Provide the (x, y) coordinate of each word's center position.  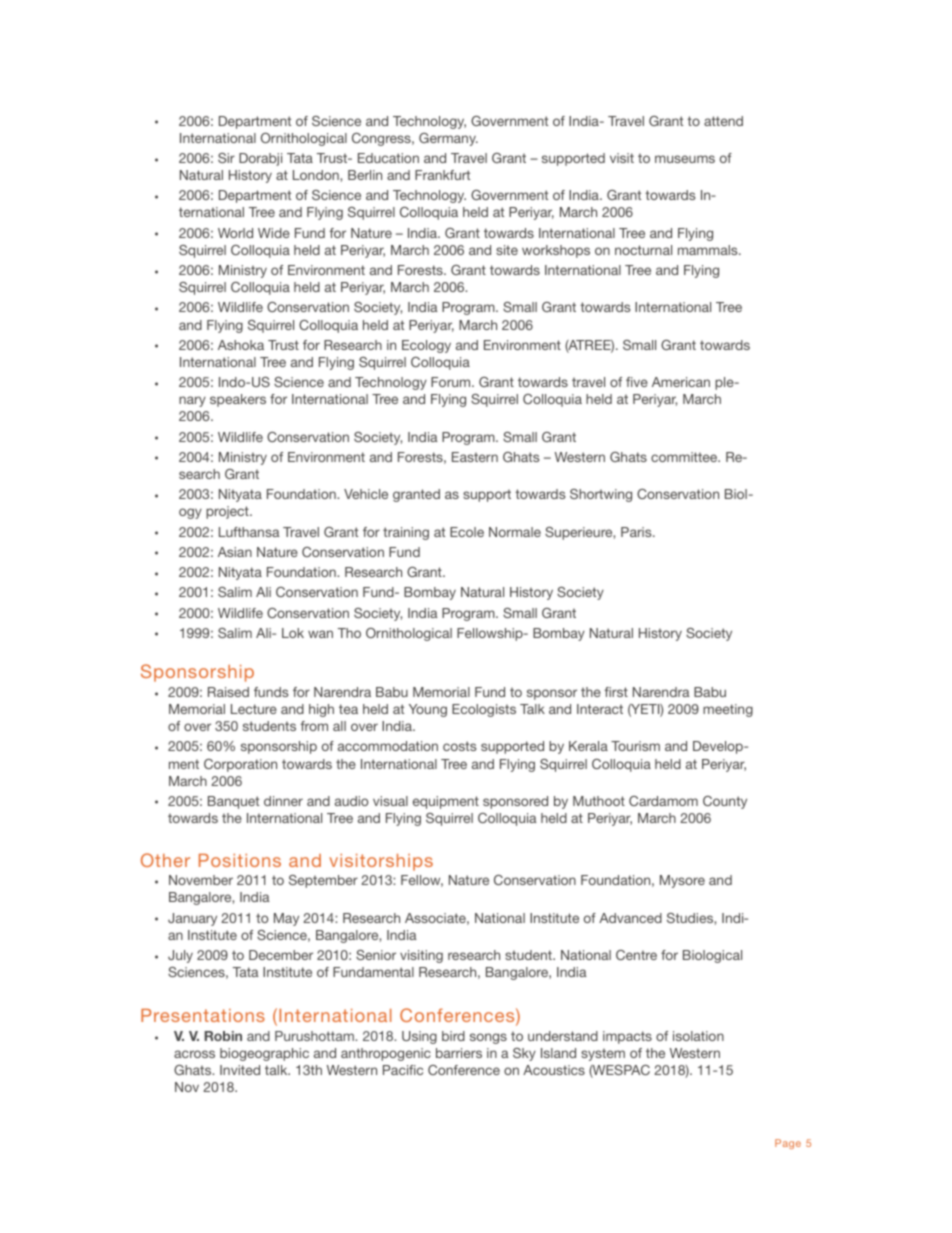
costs (459, 746)
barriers (459, 1053)
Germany (448, 139)
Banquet (233, 802)
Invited (240, 1070)
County (725, 802)
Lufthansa (249, 532)
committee (685, 457)
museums (685, 159)
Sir (226, 158)
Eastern (475, 457)
